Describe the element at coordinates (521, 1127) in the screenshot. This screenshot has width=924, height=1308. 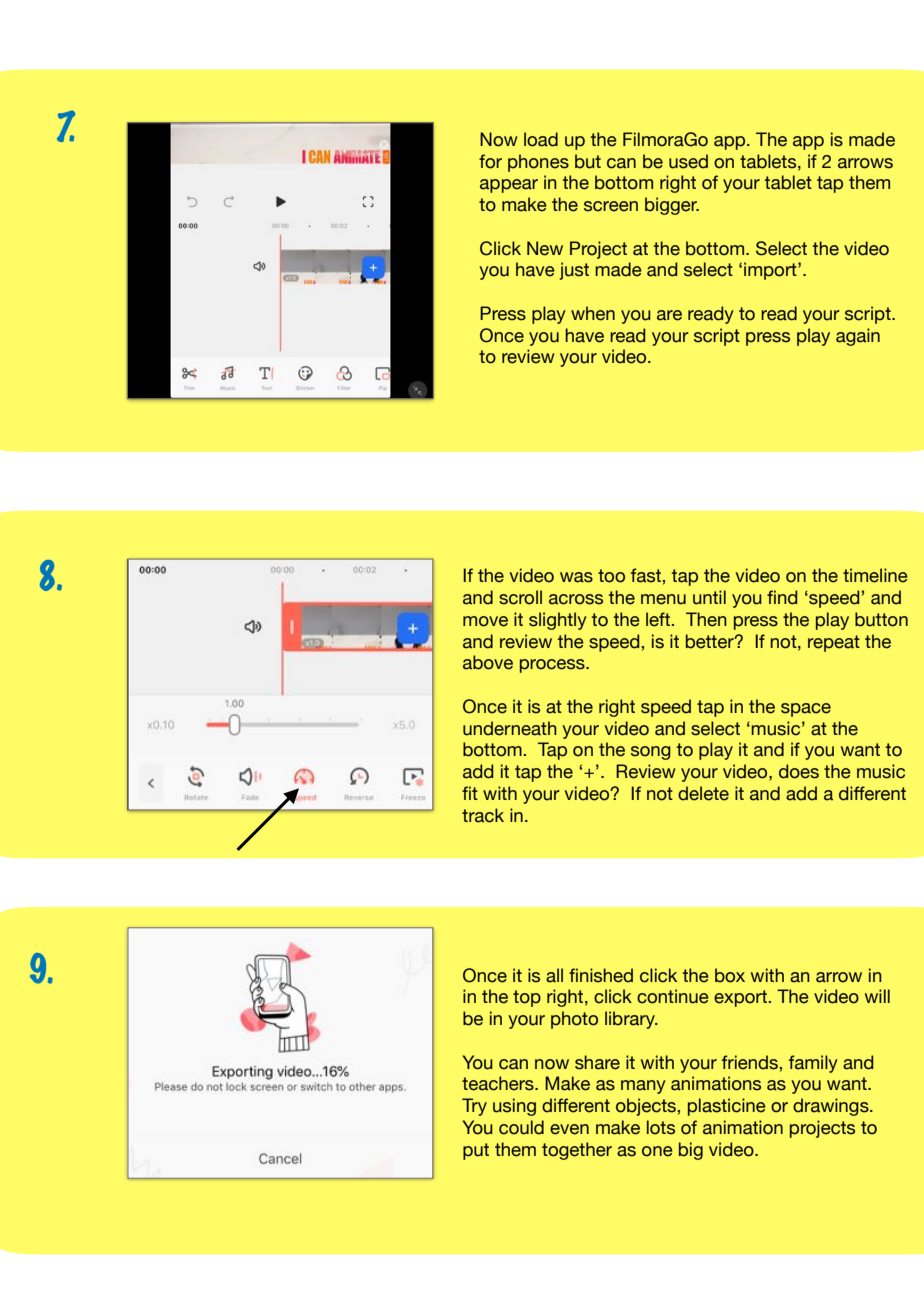
I see `could` at that location.
